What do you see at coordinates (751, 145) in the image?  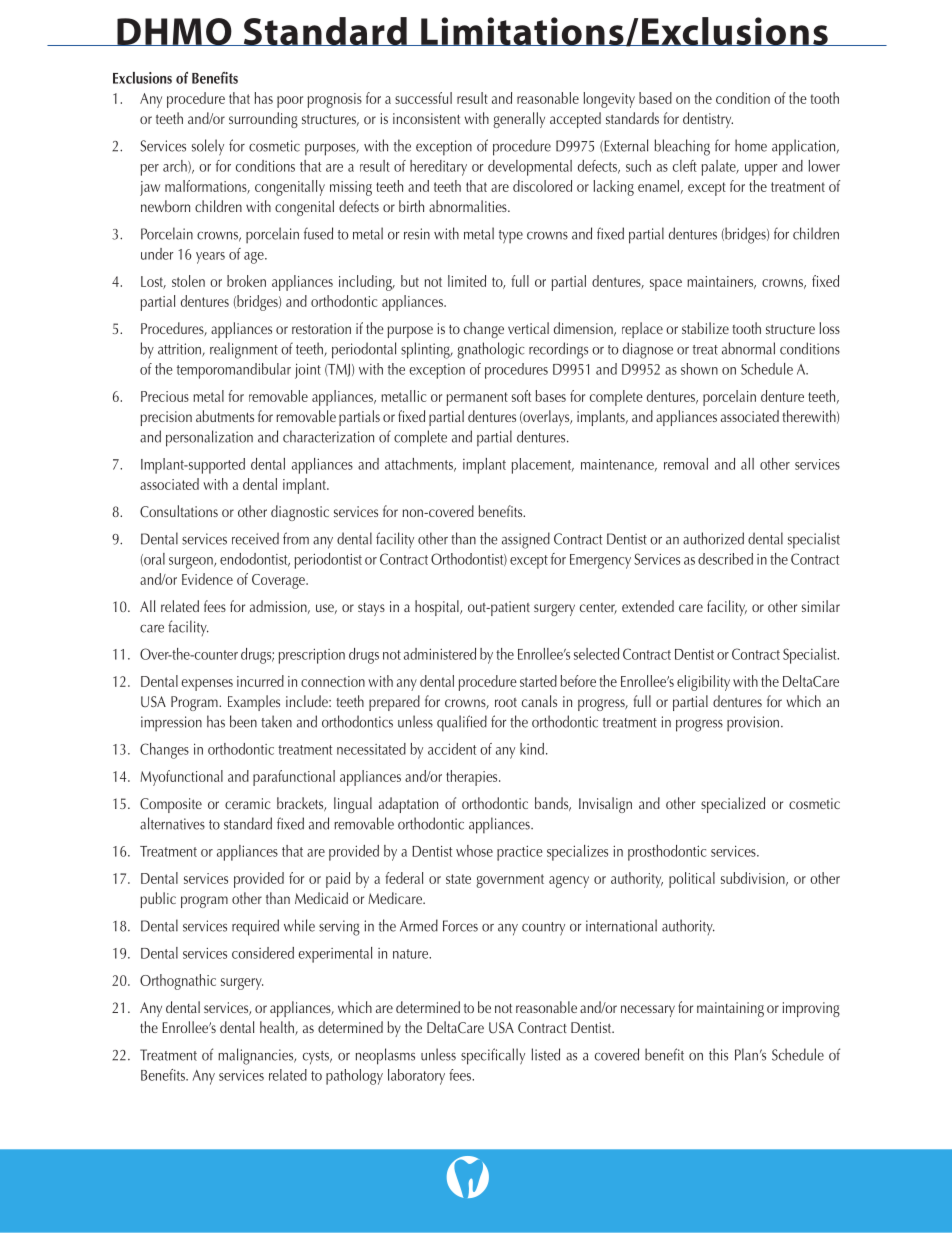 I see `home` at bounding box center [751, 145].
